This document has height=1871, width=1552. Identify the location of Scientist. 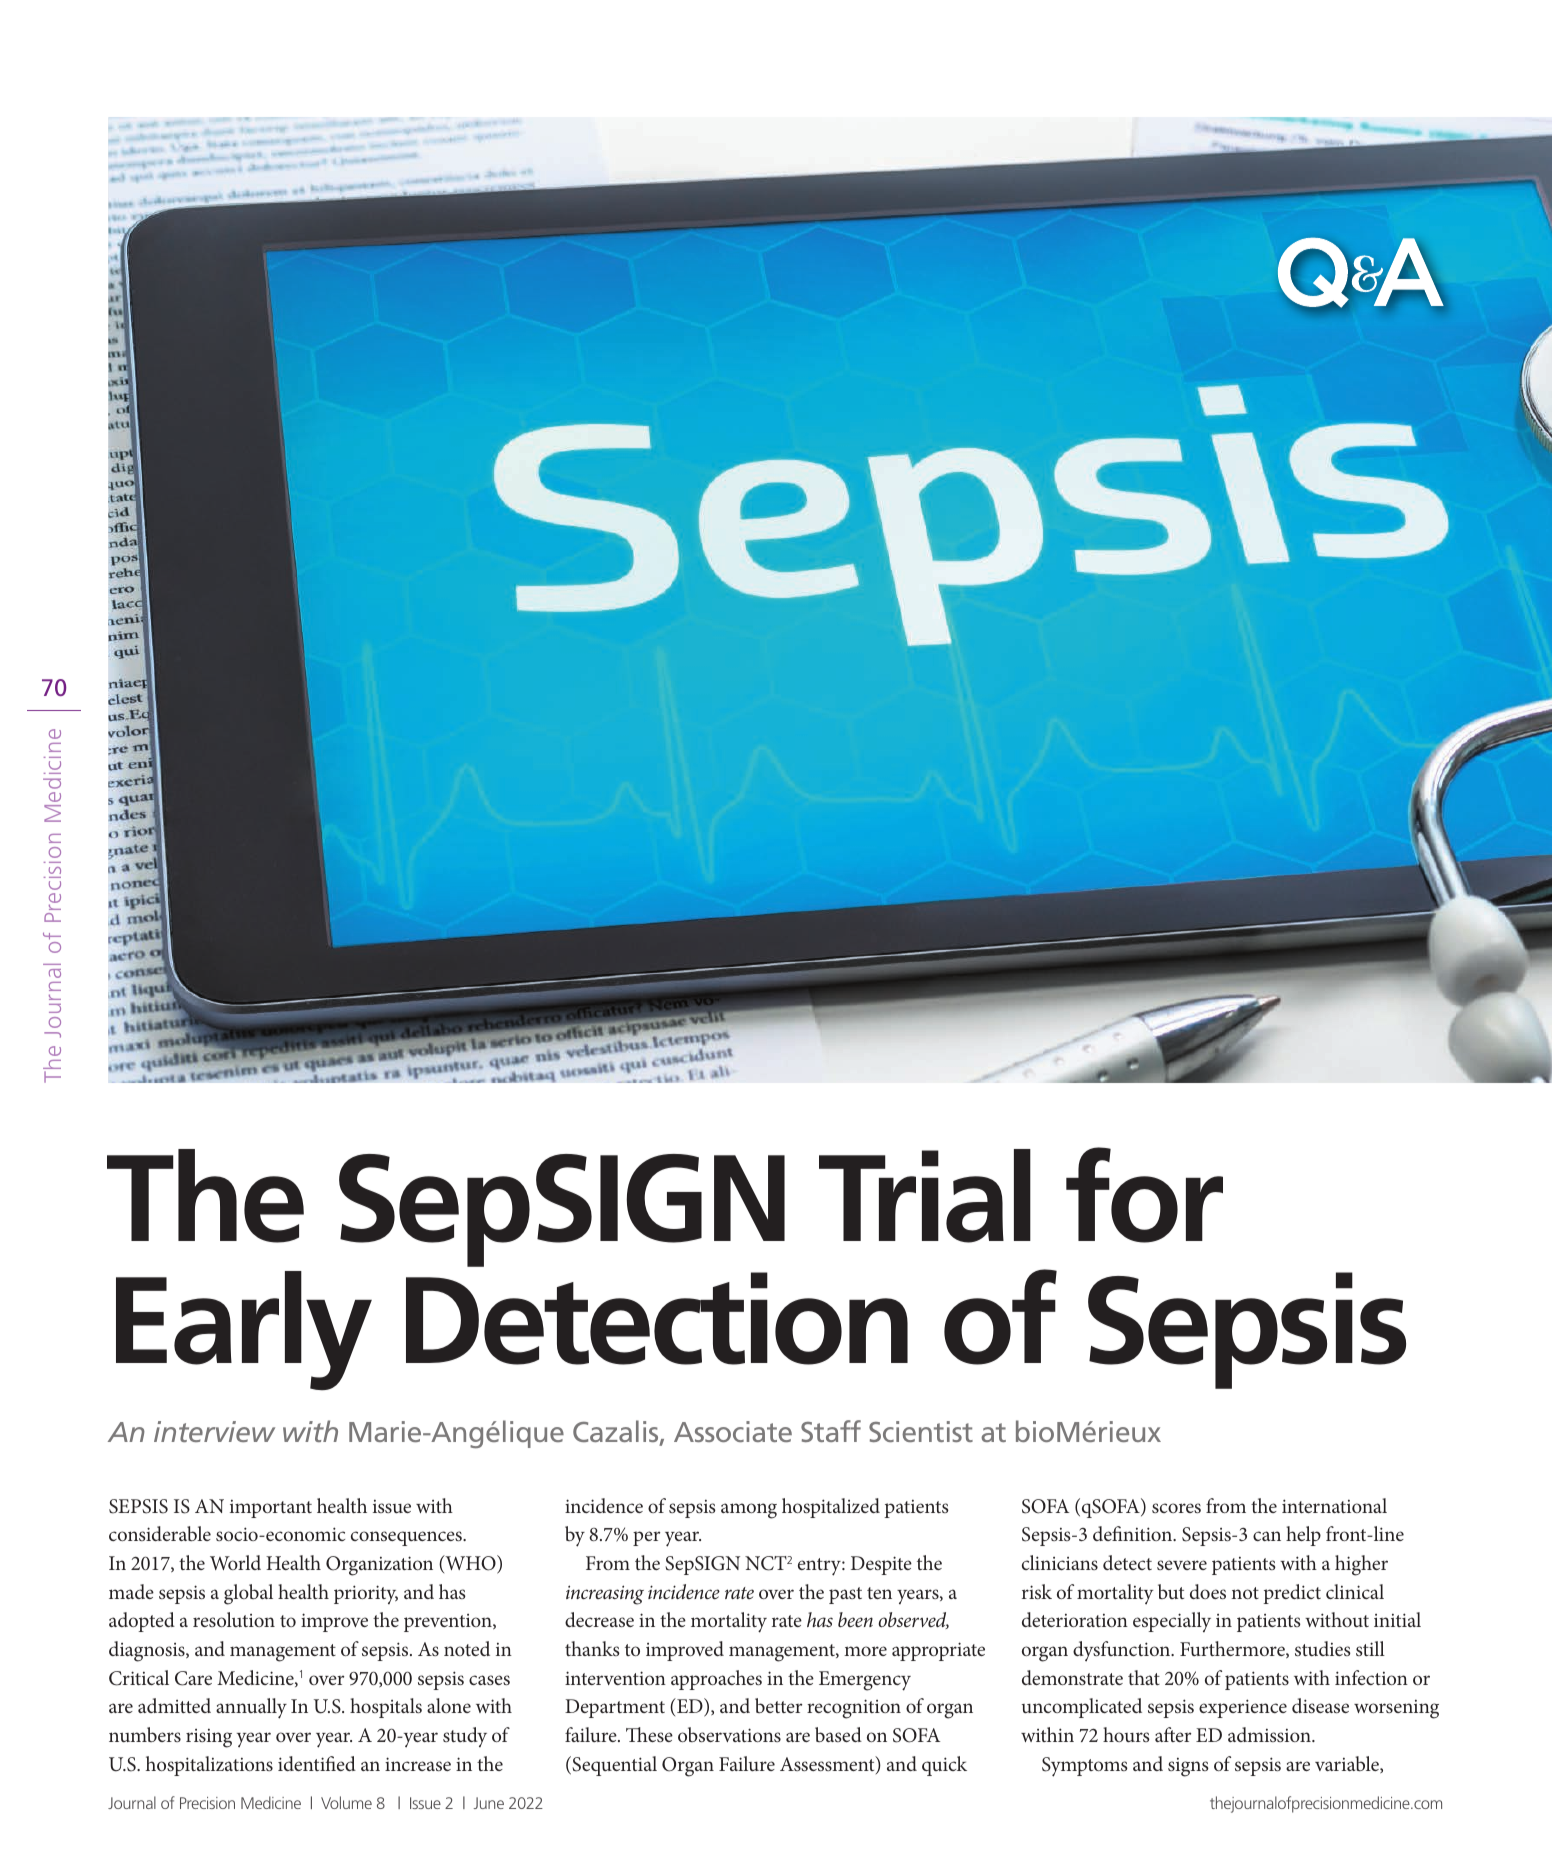
(921, 1431).
